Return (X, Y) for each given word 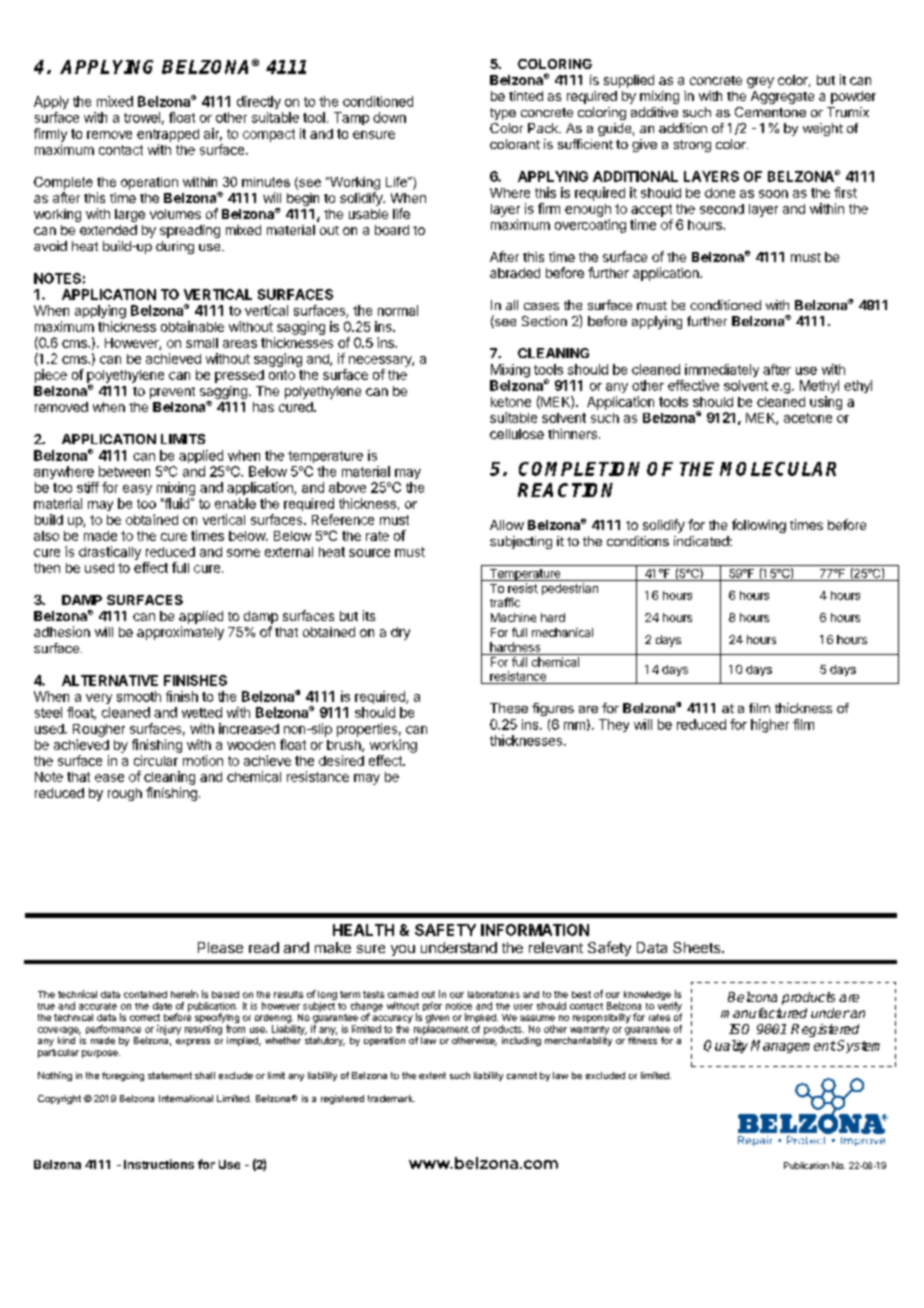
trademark (391, 1098)
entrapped (168, 135)
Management (793, 1046)
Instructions (159, 1164)
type (503, 114)
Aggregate (782, 97)
